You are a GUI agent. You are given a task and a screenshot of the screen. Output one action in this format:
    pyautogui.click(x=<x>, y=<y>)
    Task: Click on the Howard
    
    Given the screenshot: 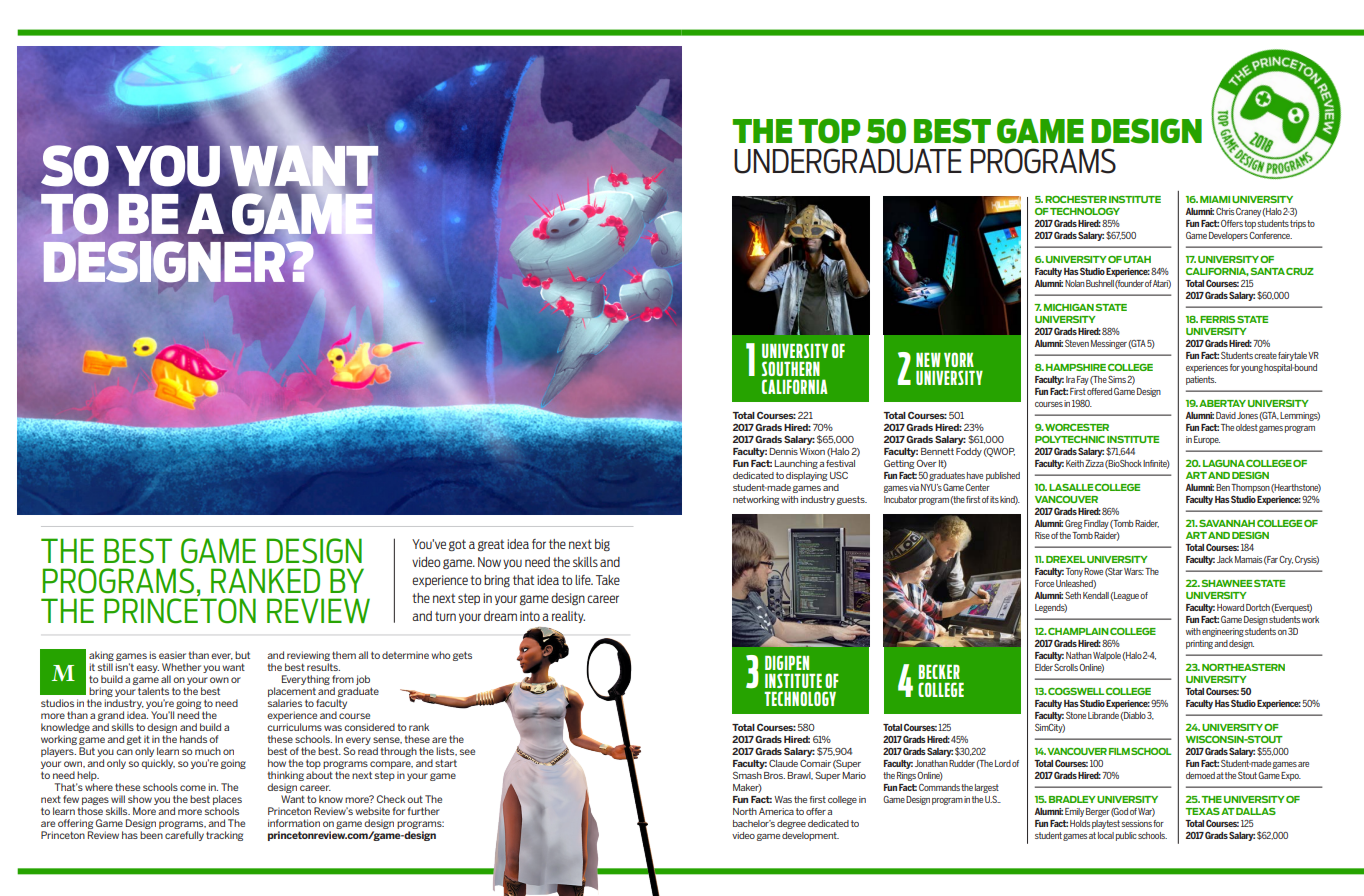 What is the action you would take?
    pyautogui.click(x=1230, y=607)
